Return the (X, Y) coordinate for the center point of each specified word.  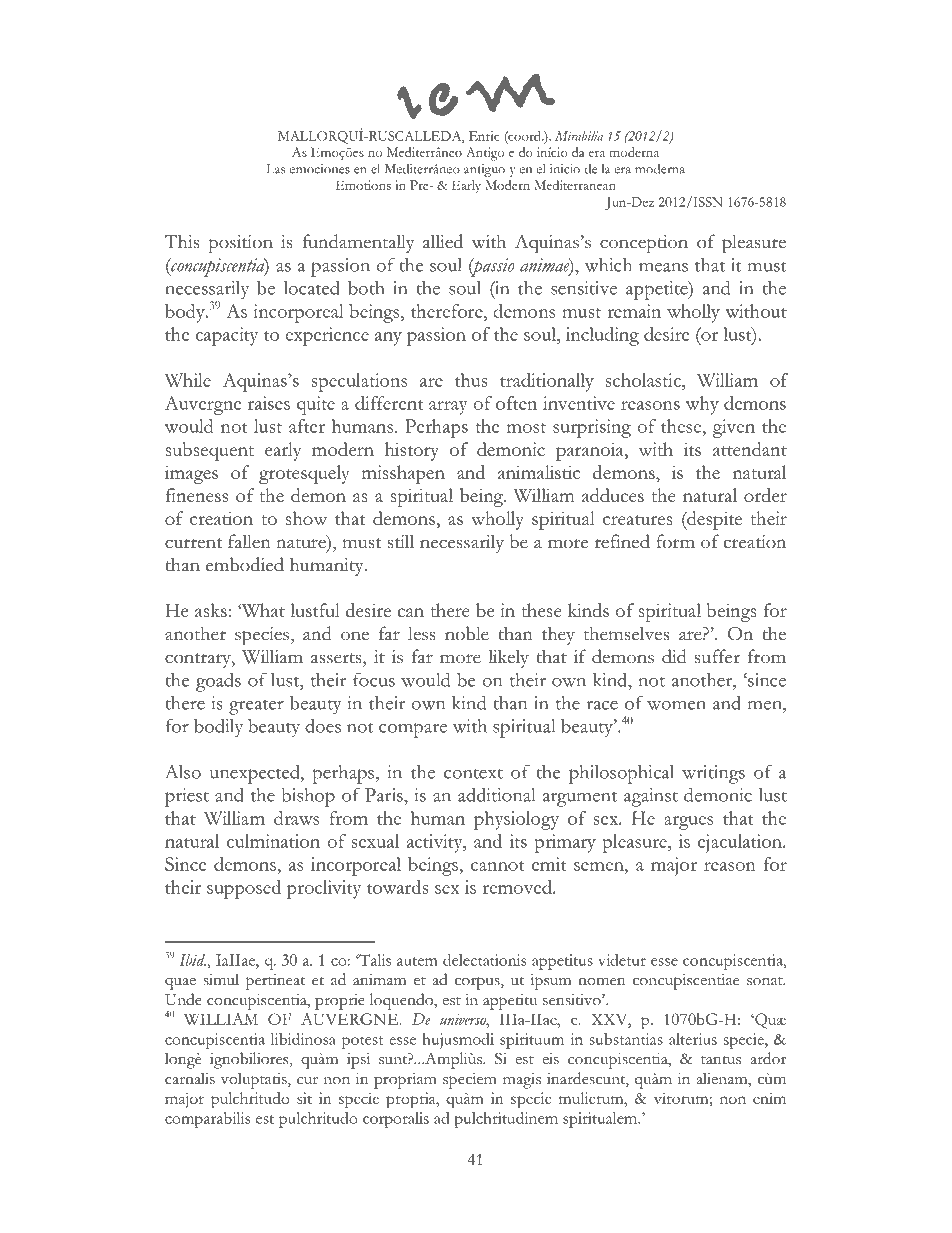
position (241, 244)
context (473, 773)
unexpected (256, 774)
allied (443, 241)
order (765, 495)
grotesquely (304, 474)
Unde (183, 999)
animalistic (539, 472)
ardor (768, 1058)
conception (644, 244)
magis (522, 1081)
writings (713, 774)
